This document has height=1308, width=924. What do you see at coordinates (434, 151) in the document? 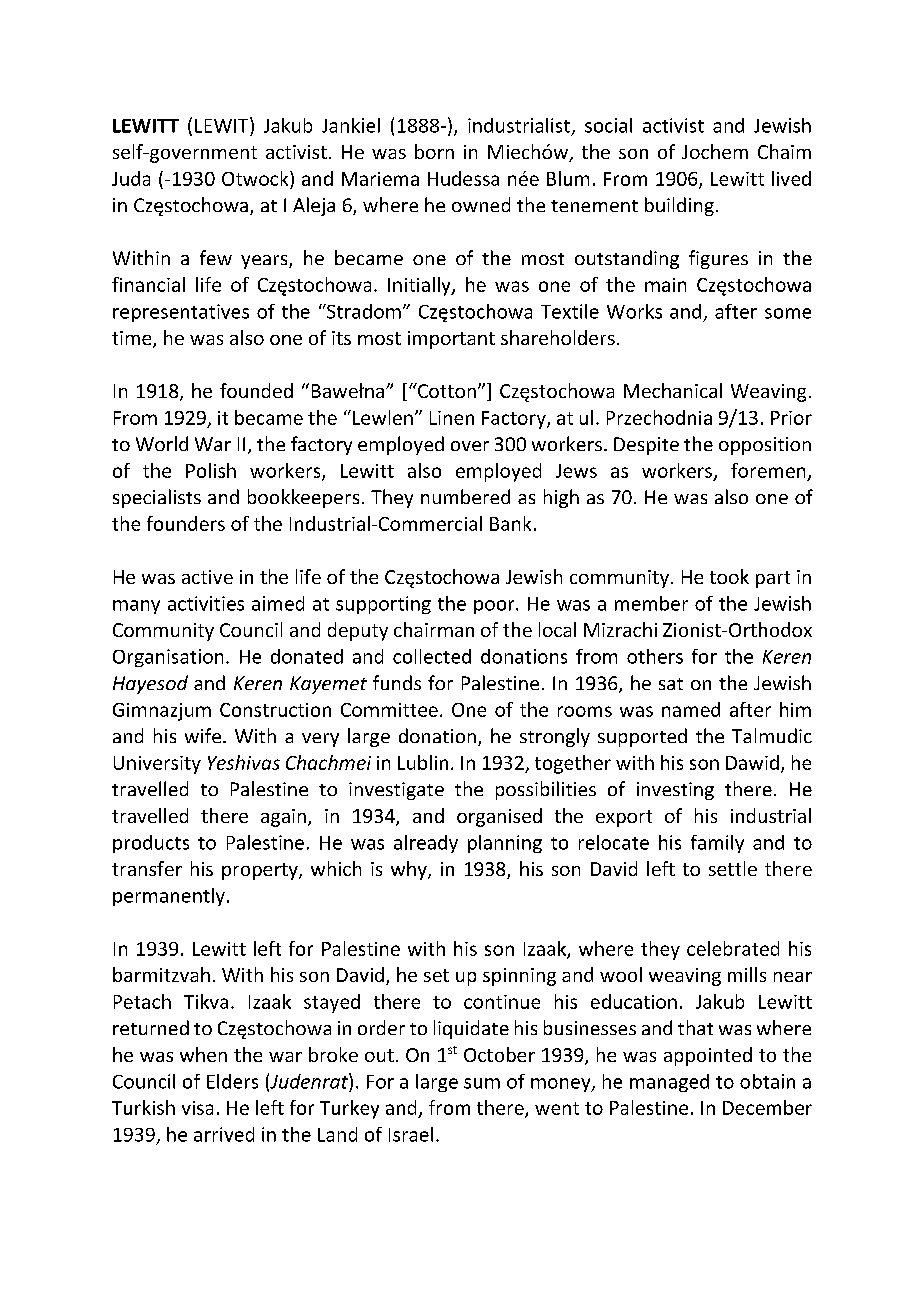
I see `born` at bounding box center [434, 151].
